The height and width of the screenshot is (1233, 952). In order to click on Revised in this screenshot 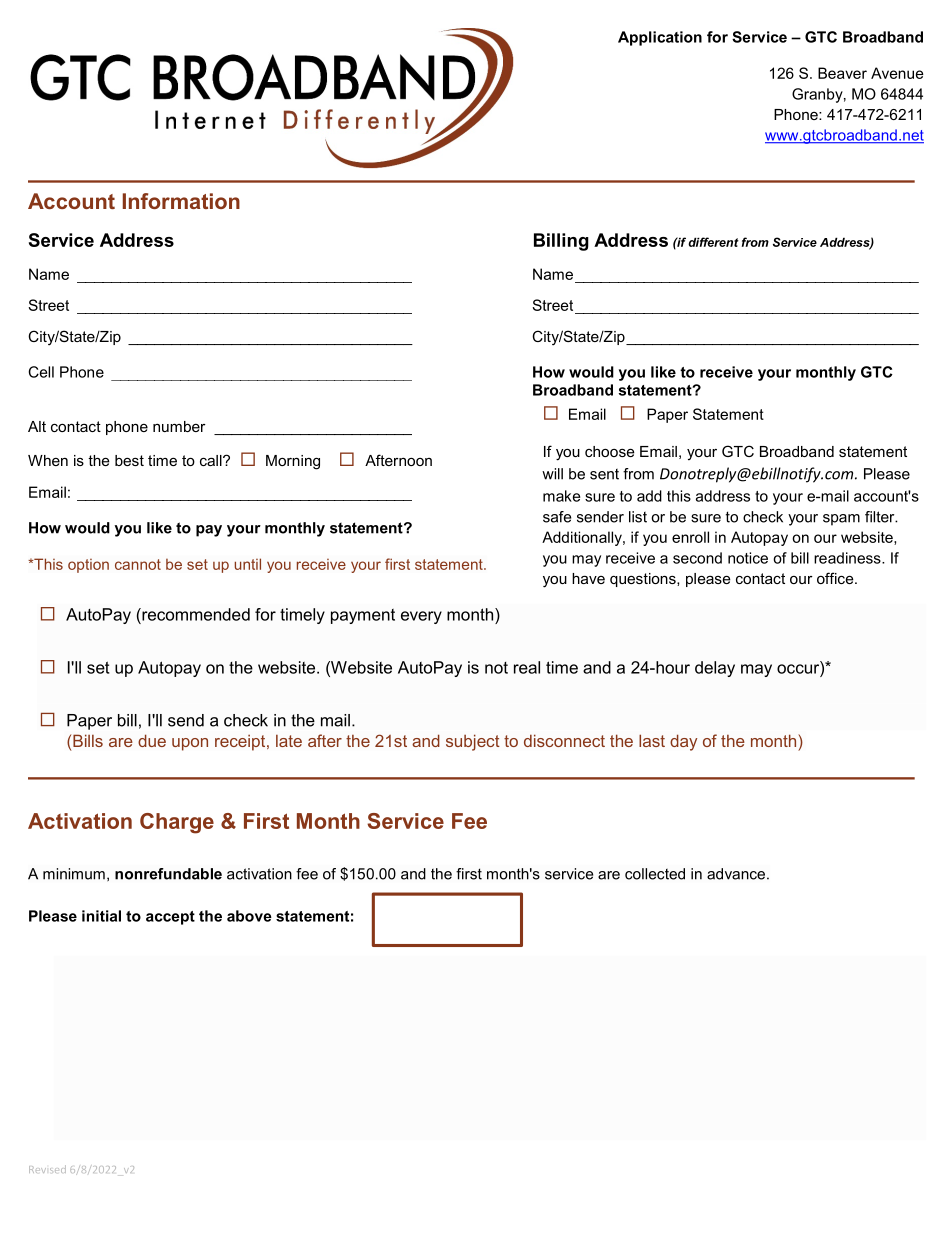, I will do `click(47, 1169)`.
